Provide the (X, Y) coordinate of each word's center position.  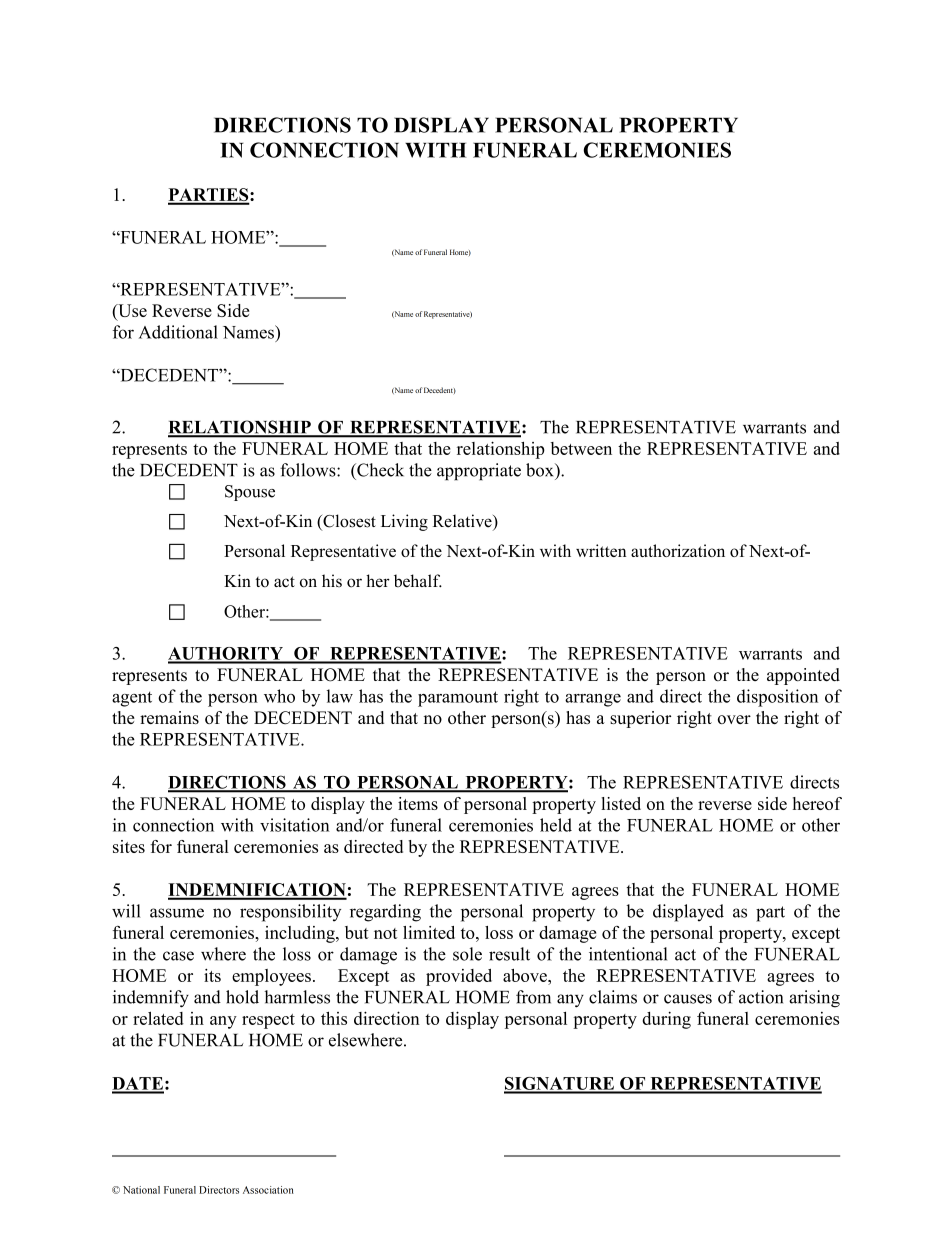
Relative (463, 522)
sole (467, 954)
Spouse (250, 493)
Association (268, 1190)
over (734, 719)
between (581, 448)
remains (169, 717)
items (418, 803)
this (334, 1018)
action (761, 997)
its (212, 975)
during (666, 1020)
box (541, 470)
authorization (678, 550)
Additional (178, 332)
